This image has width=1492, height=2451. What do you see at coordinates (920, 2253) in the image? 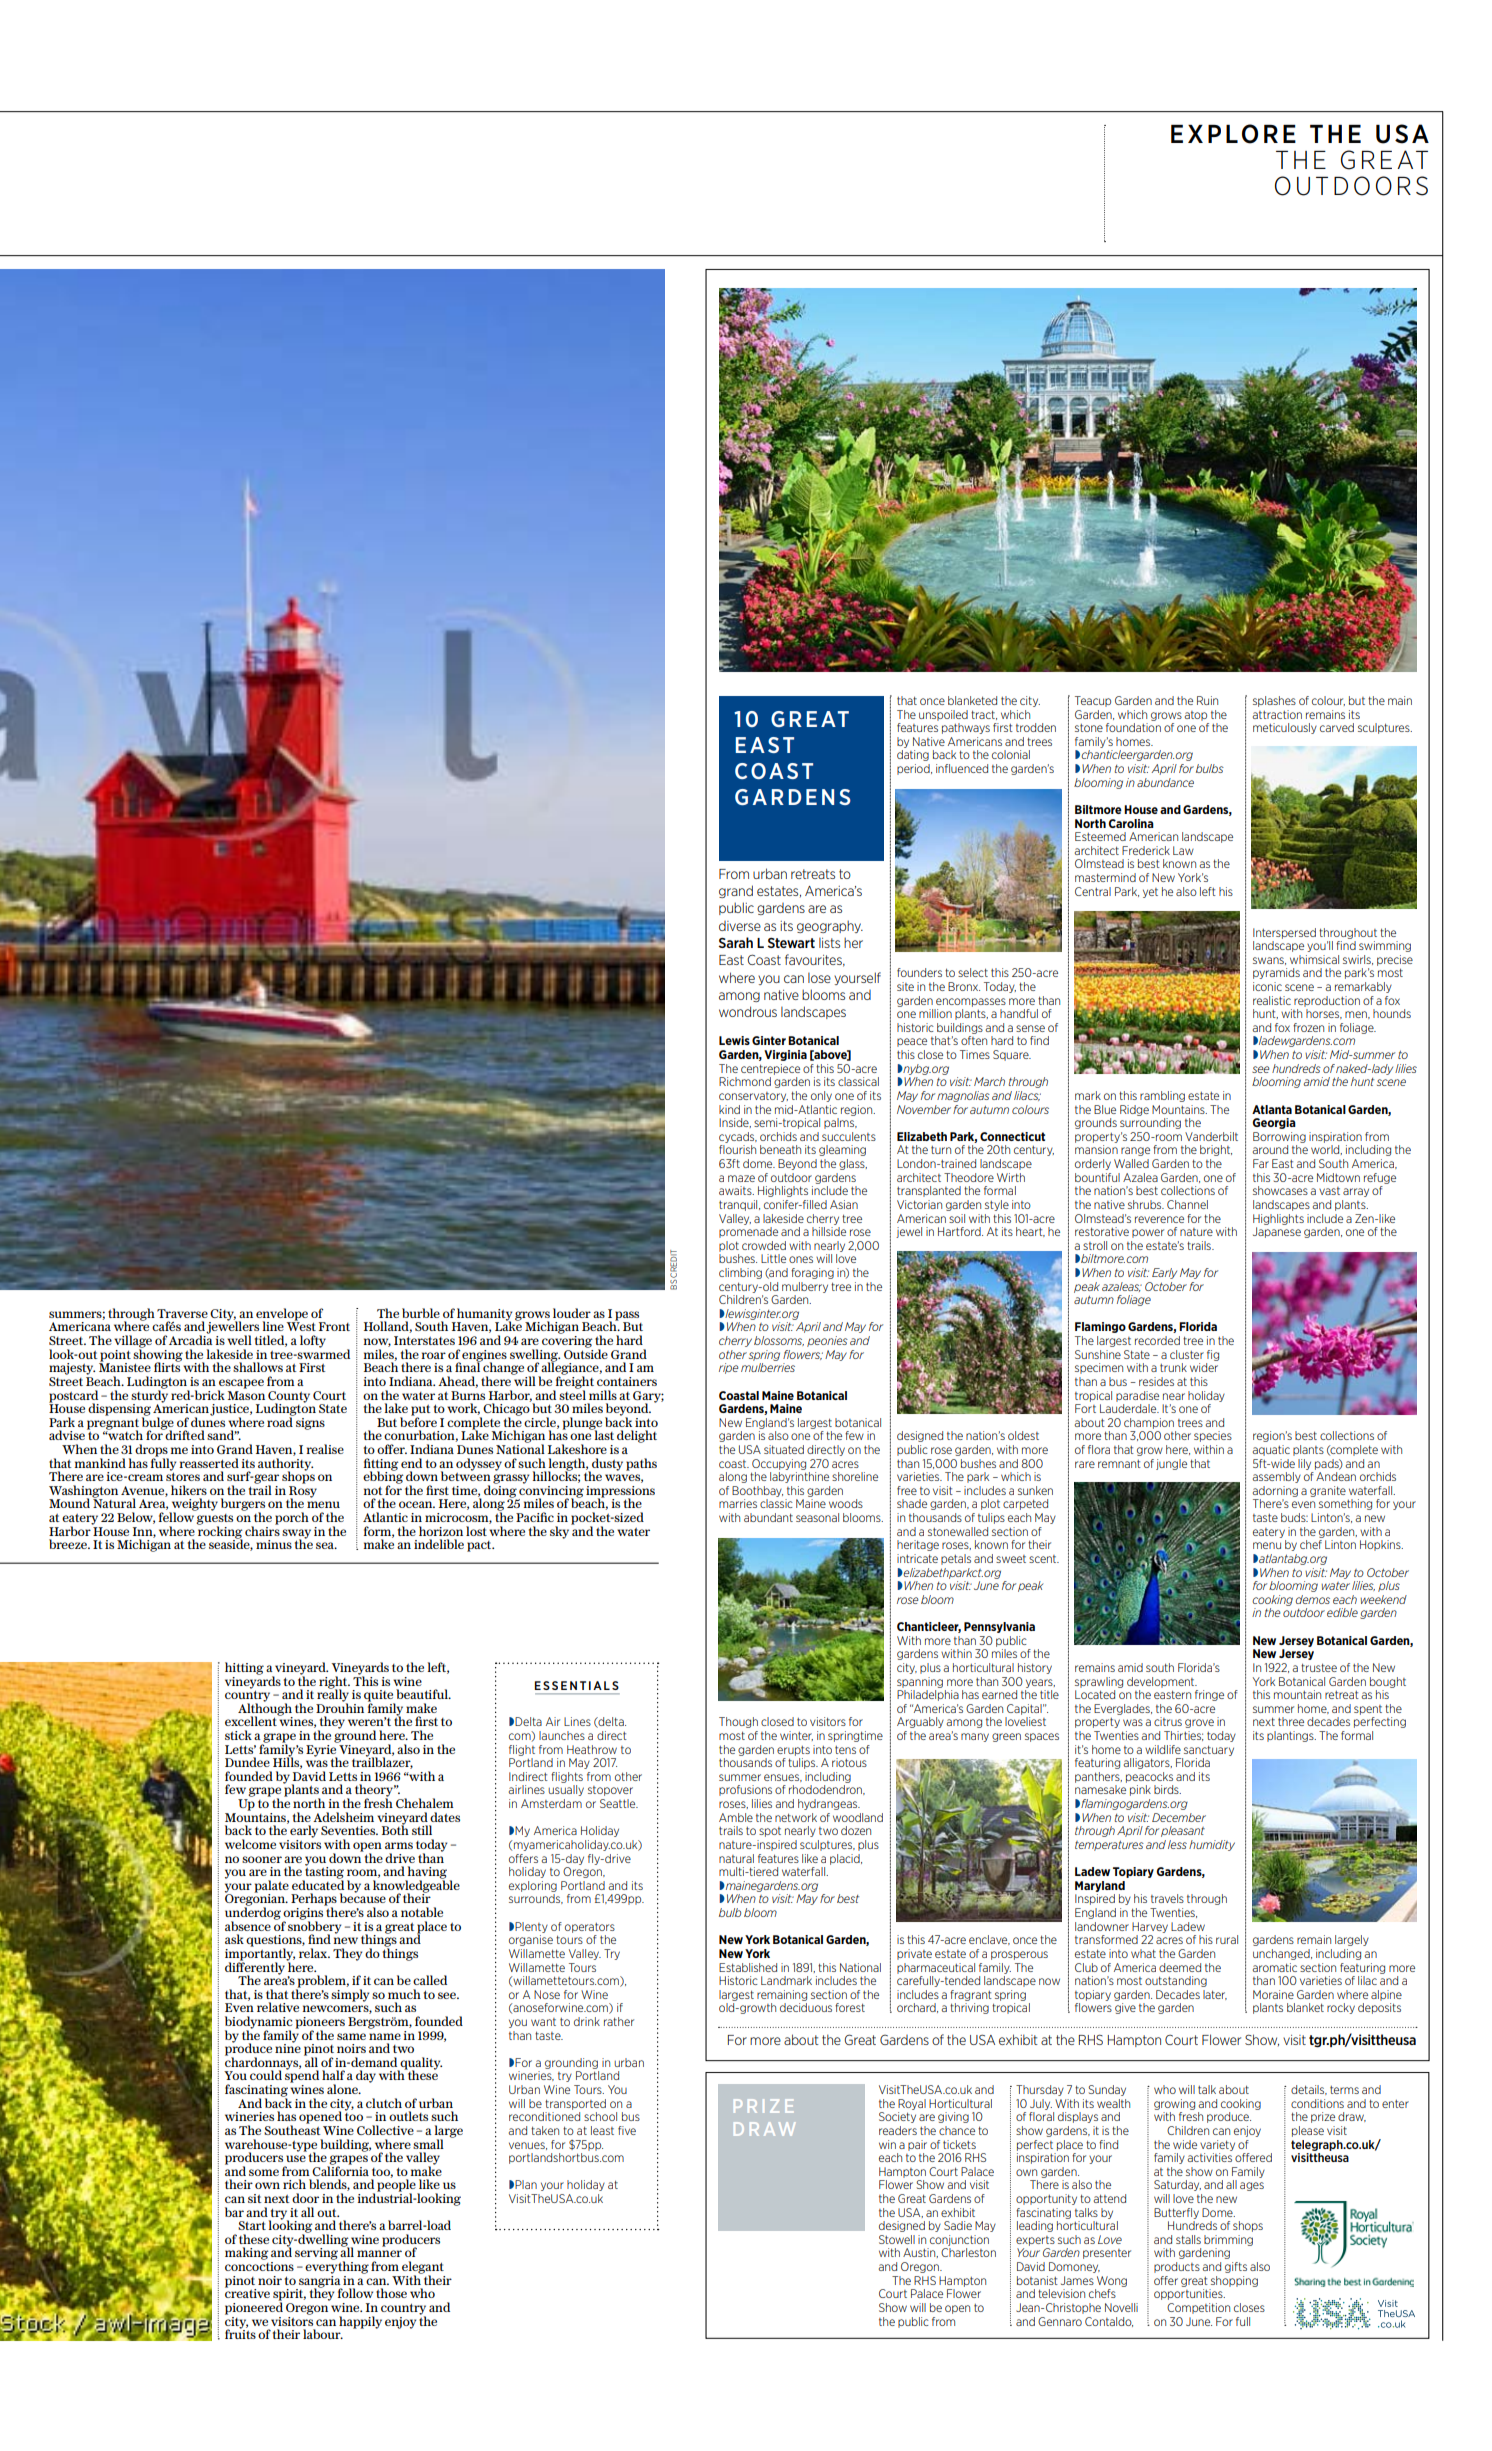
I see `Austin` at bounding box center [920, 2253].
